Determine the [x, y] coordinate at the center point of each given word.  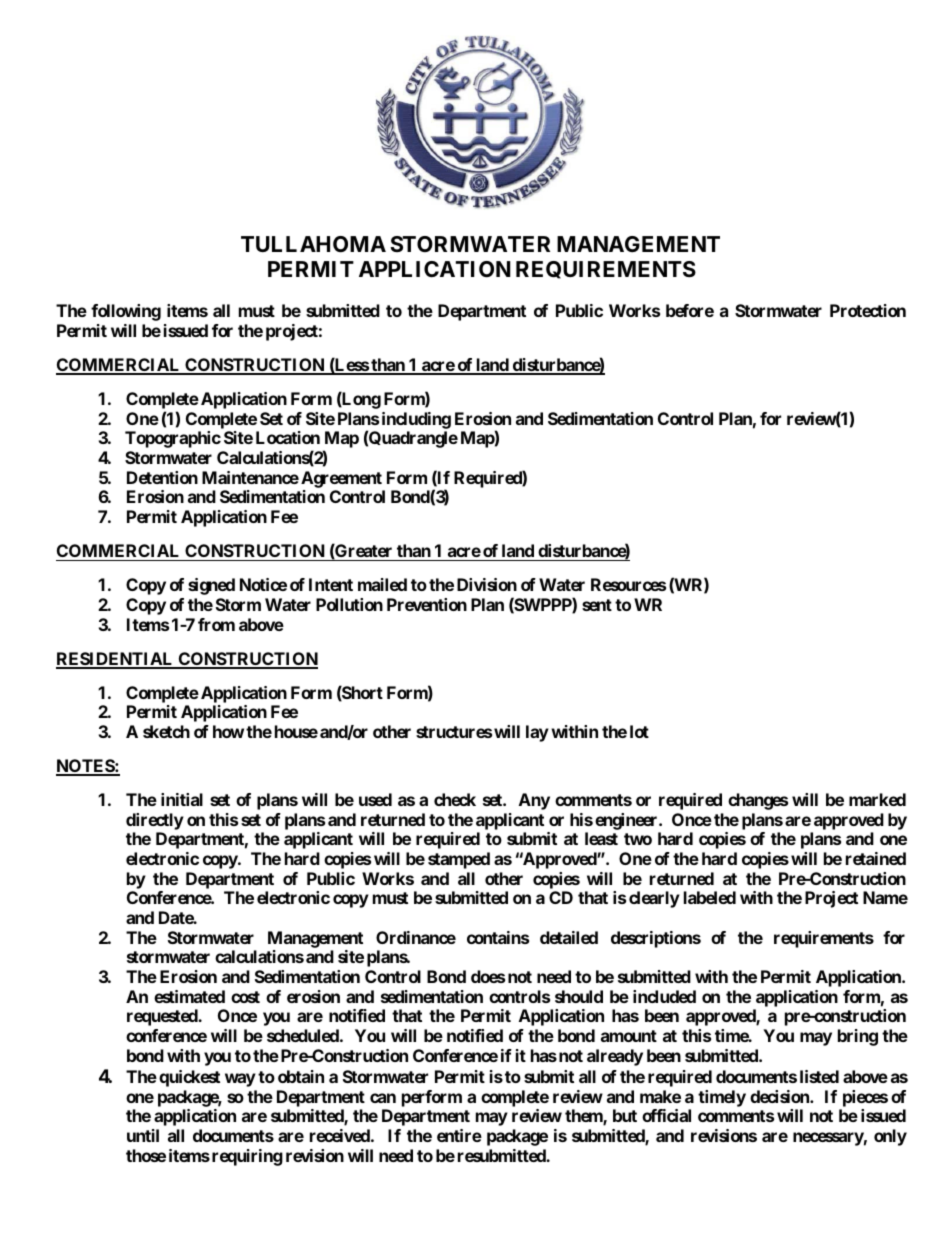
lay [537, 733]
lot [639, 731]
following [126, 312]
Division [487, 584]
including [416, 420]
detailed [569, 937]
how [228, 731]
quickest [189, 1078]
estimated [189, 996]
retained [876, 858]
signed [211, 586]
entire [459, 1135]
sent [597, 605]
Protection [868, 310]
